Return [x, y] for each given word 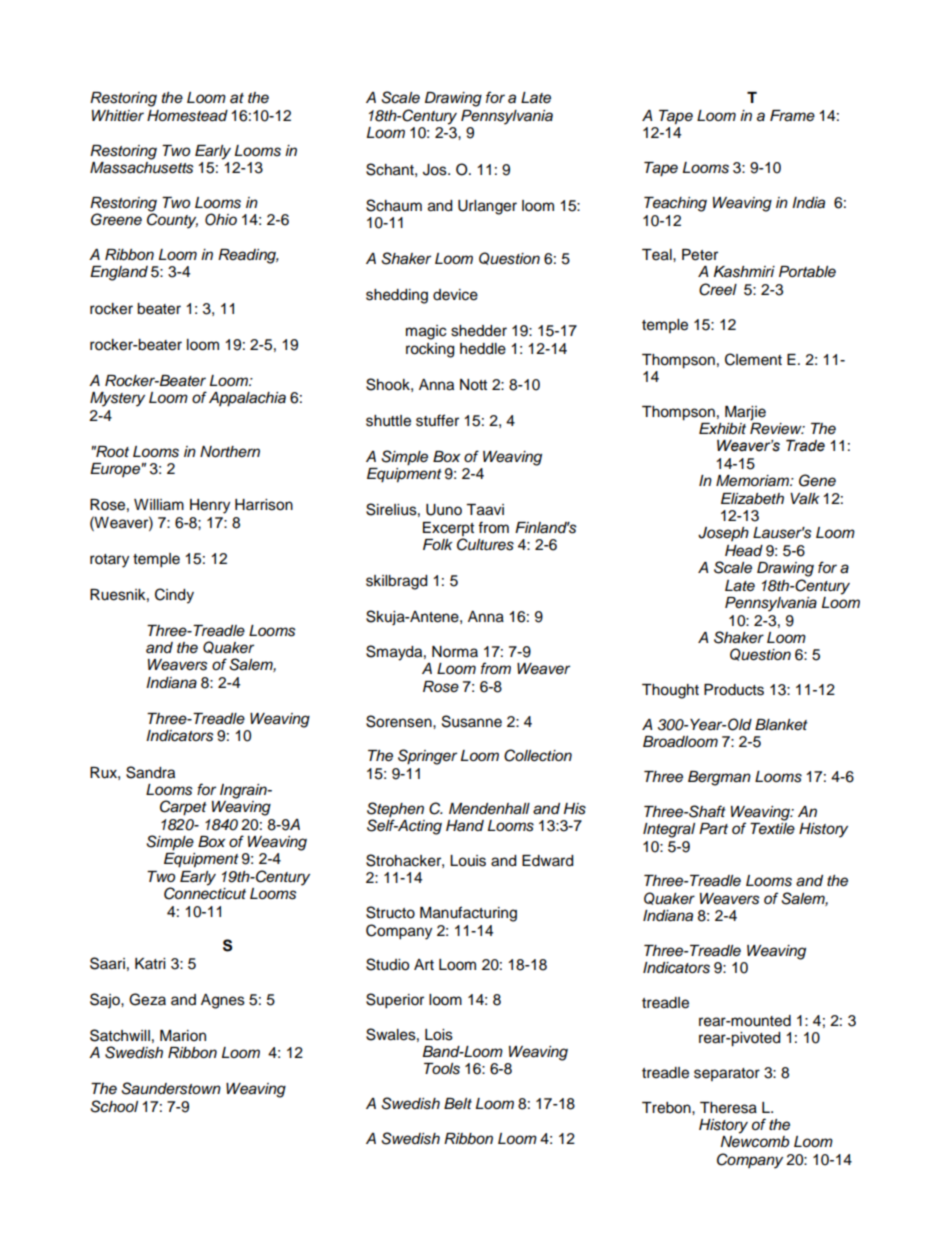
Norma [455, 652]
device [455, 295]
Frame [792, 116]
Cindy [174, 596]
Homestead [187, 116]
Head [744, 551]
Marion [183, 1036]
